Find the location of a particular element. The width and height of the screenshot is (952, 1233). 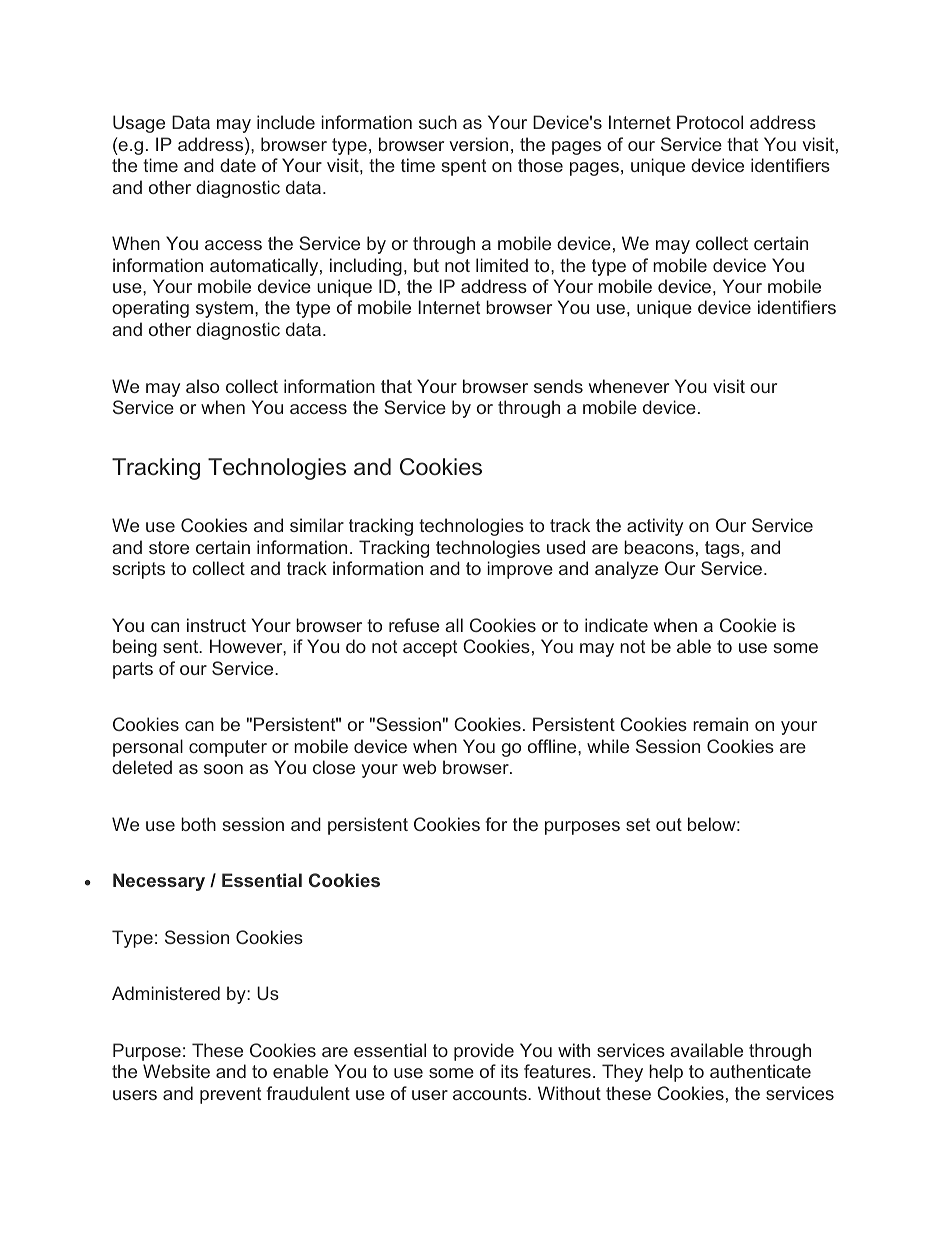

spent is located at coordinates (463, 167).
